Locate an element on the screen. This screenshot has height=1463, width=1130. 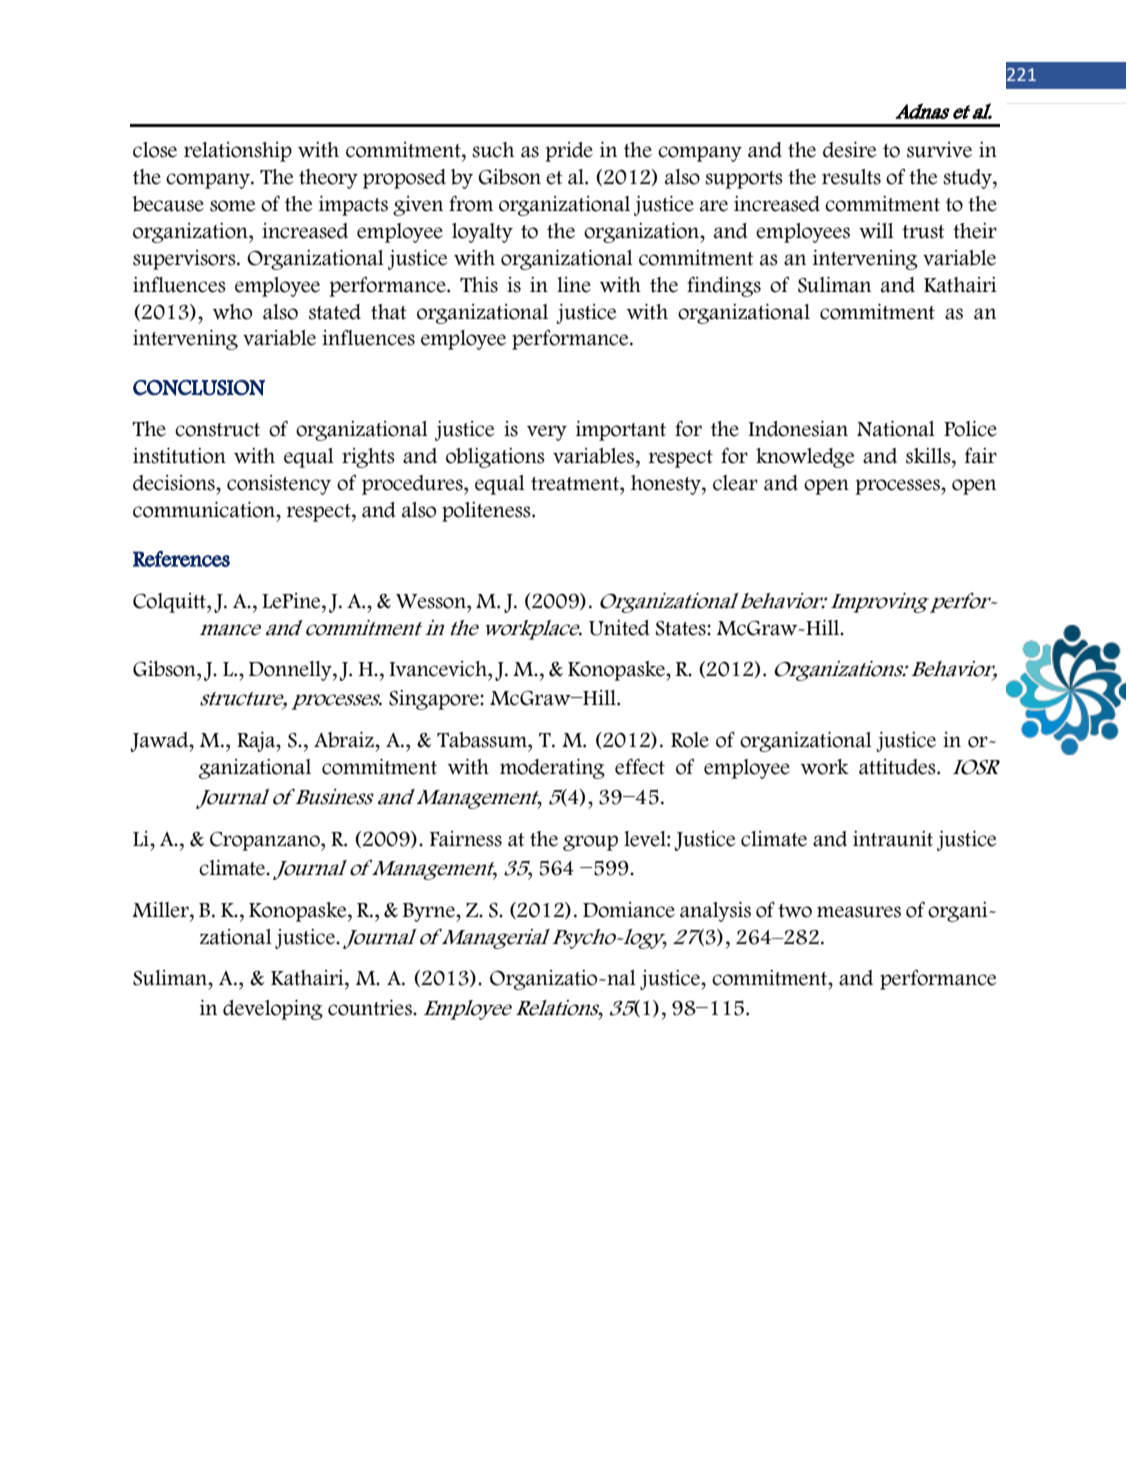
United is located at coordinates (619, 628).
